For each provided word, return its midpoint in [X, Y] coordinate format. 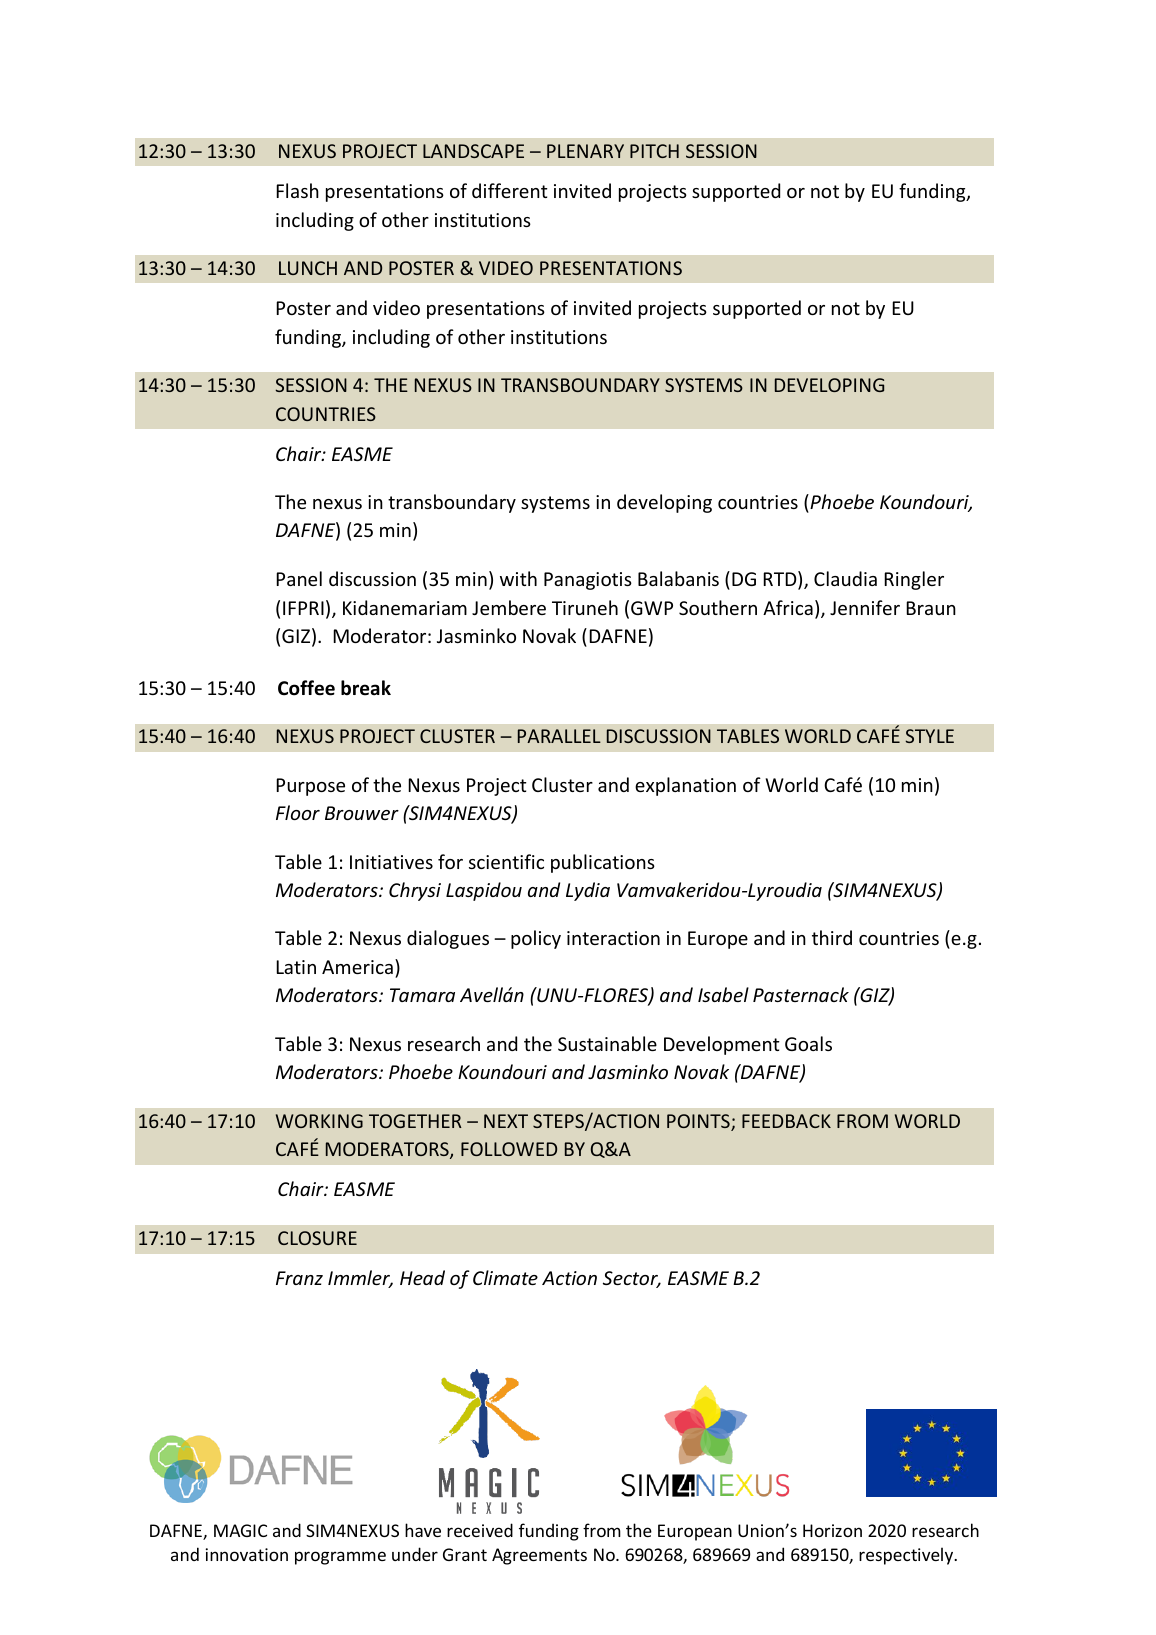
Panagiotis [588, 581]
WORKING [319, 1121]
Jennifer [865, 607]
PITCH [654, 151]
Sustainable [607, 1043]
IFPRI [303, 608]
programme [340, 1558]
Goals [808, 1043]
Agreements [539, 1556]
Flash [297, 190]
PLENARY [585, 151]
